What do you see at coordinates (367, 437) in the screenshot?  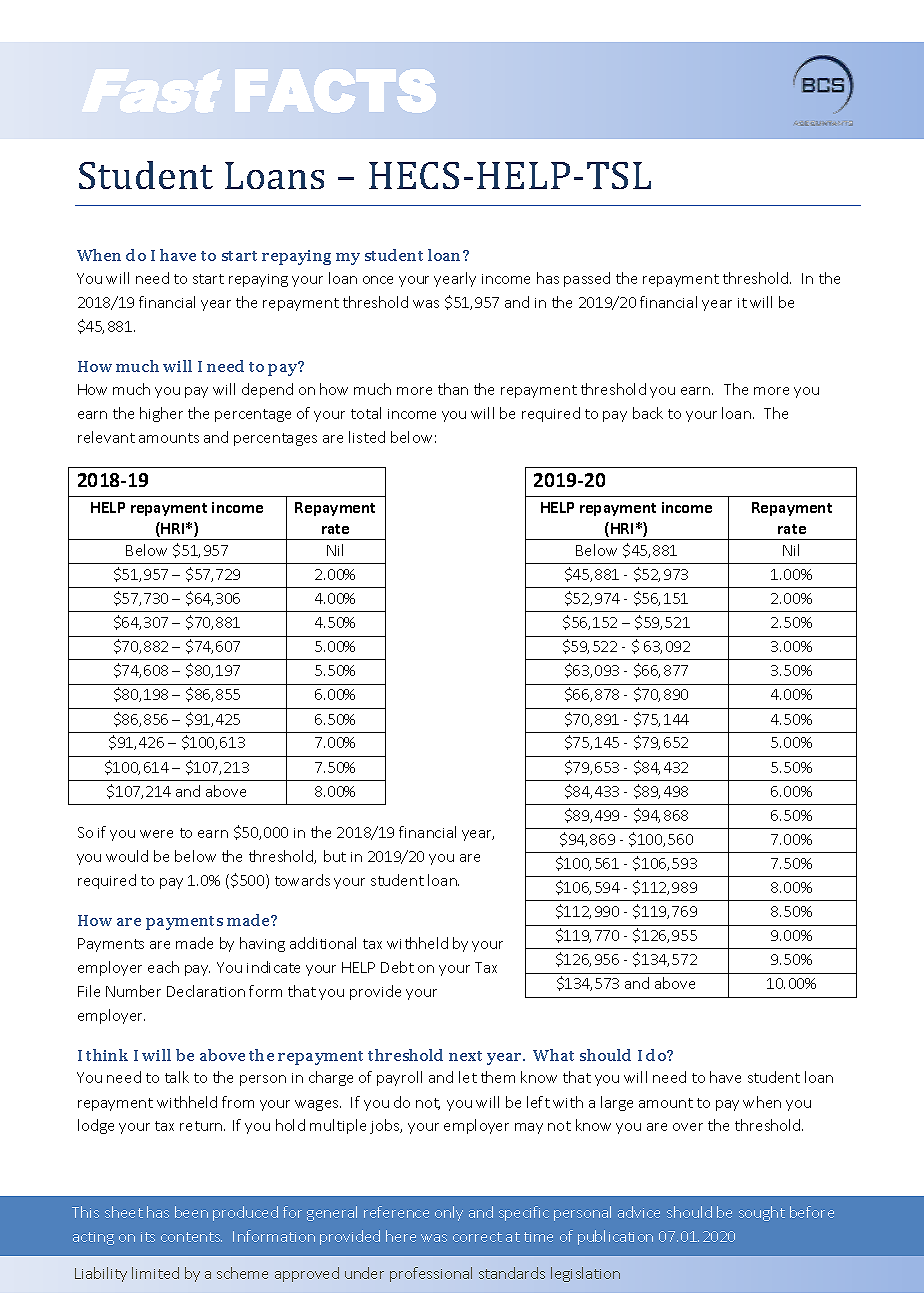 I see `listed` at bounding box center [367, 437].
